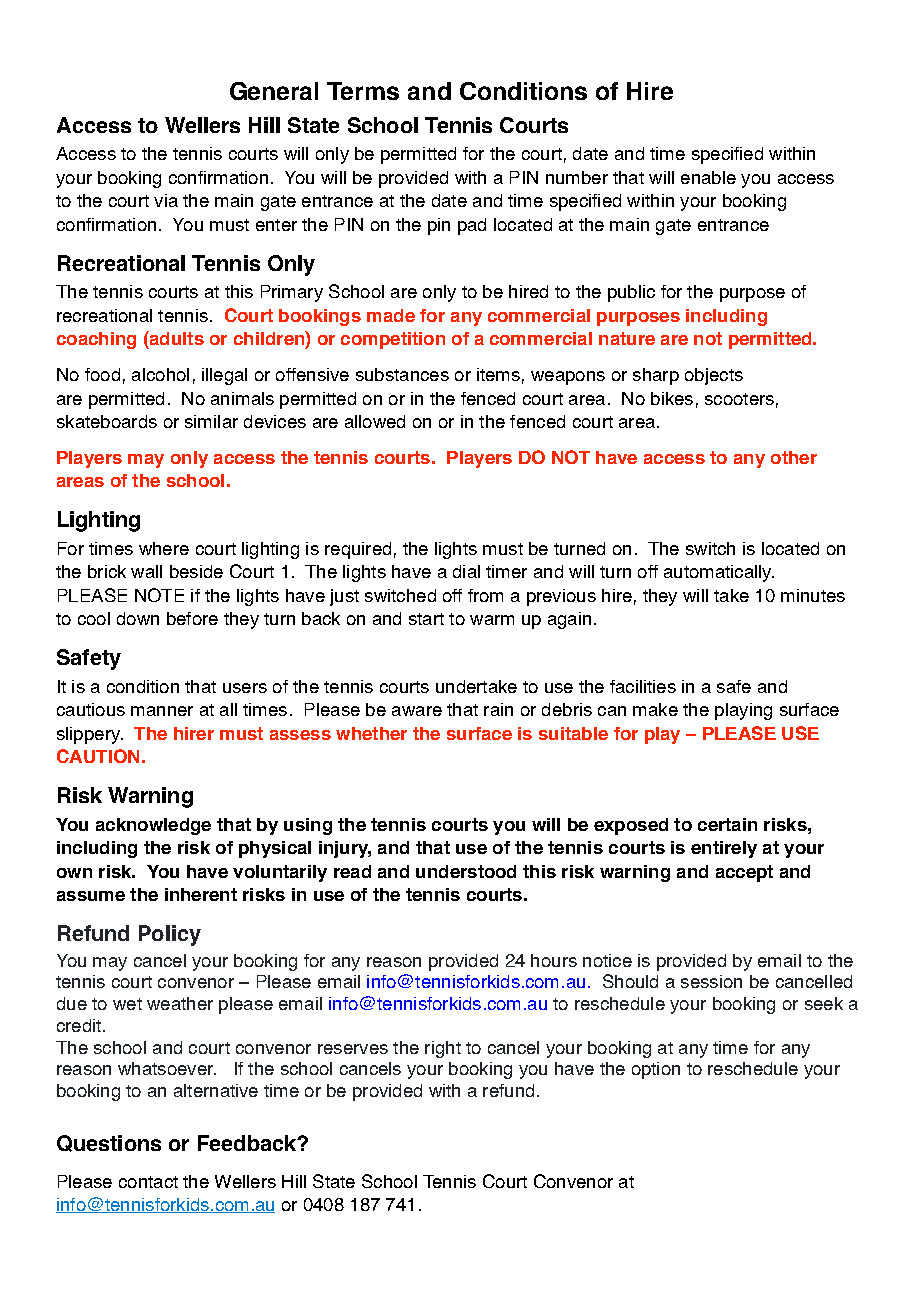 The image size is (924, 1308). Describe the element at coordinates (711, 981) in the image. I see `session` at that location.
